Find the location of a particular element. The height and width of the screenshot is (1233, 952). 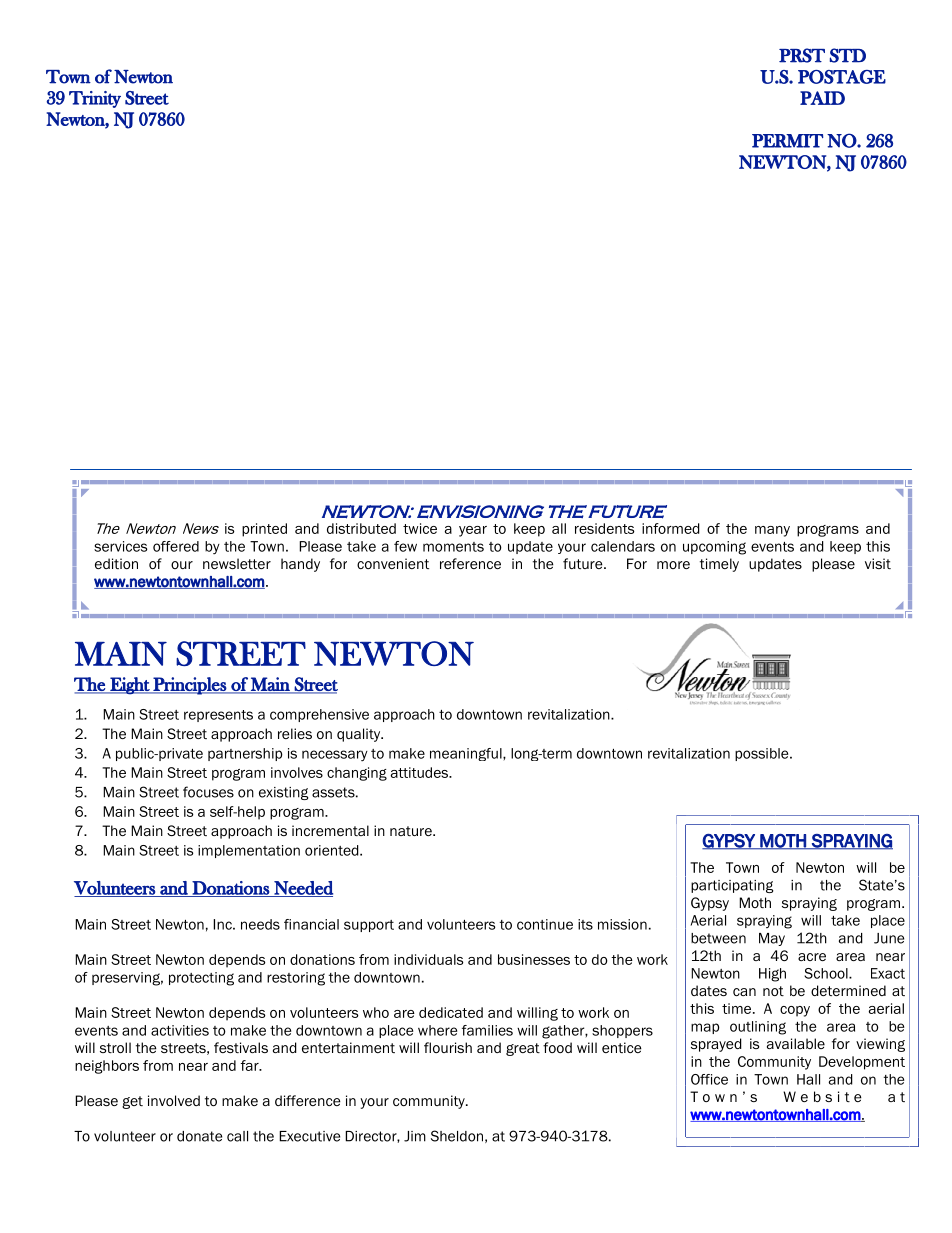

visit is located at coordinates (878, 563).
